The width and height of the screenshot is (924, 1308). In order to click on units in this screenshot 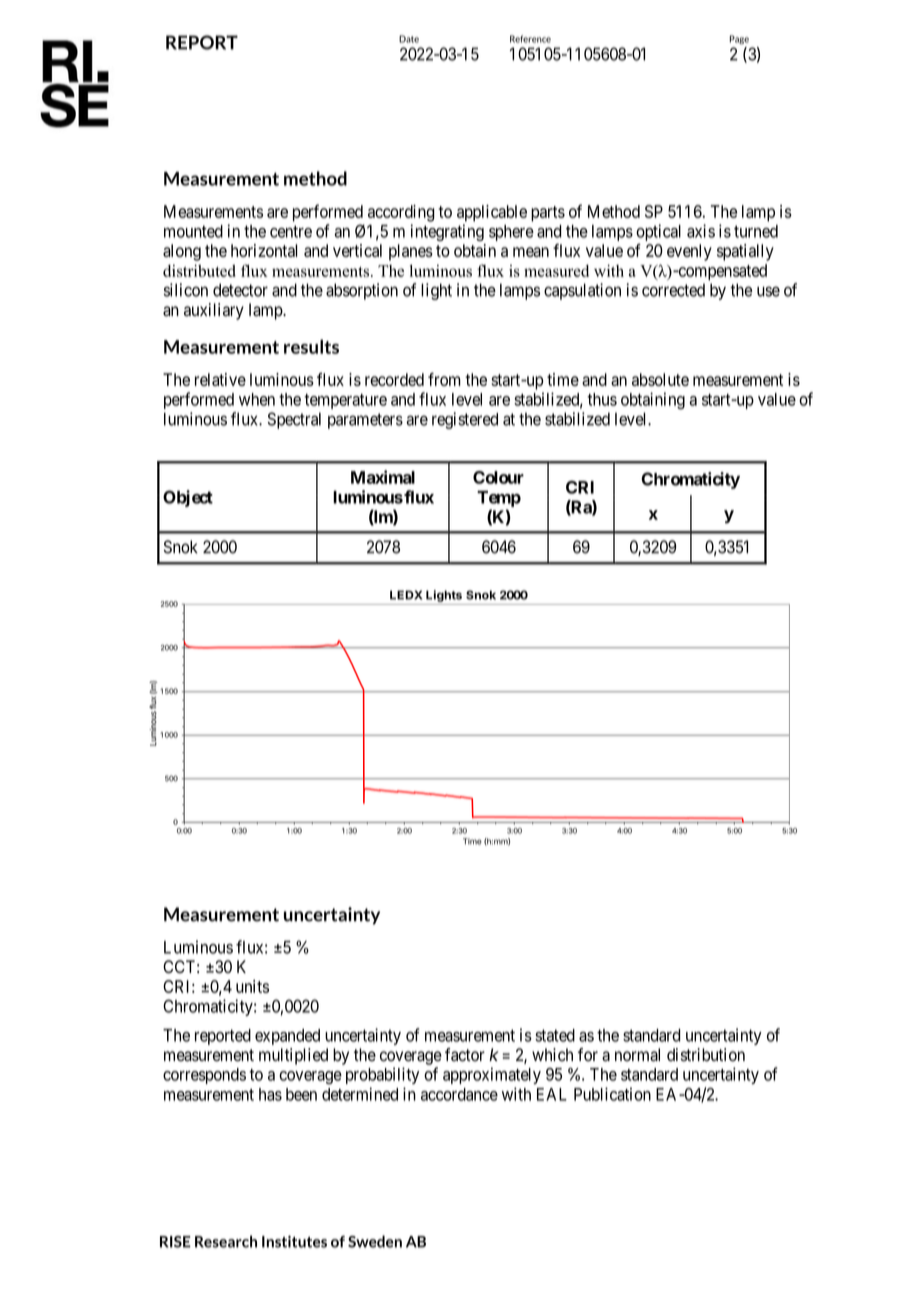, I will do `click(252, 986)`.
